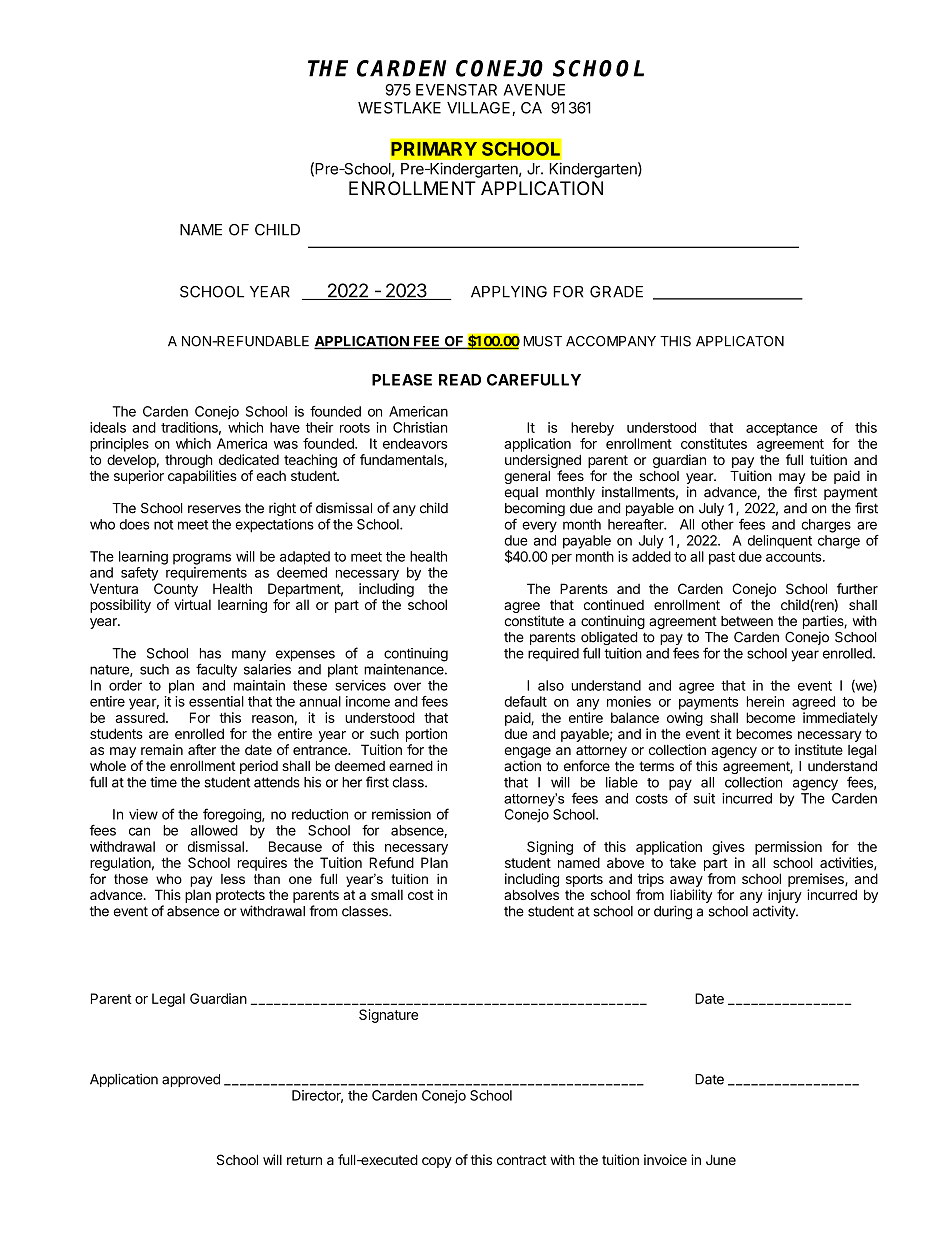 The image size is (952, 1233). I want to click on protects, so click(240, 896).
